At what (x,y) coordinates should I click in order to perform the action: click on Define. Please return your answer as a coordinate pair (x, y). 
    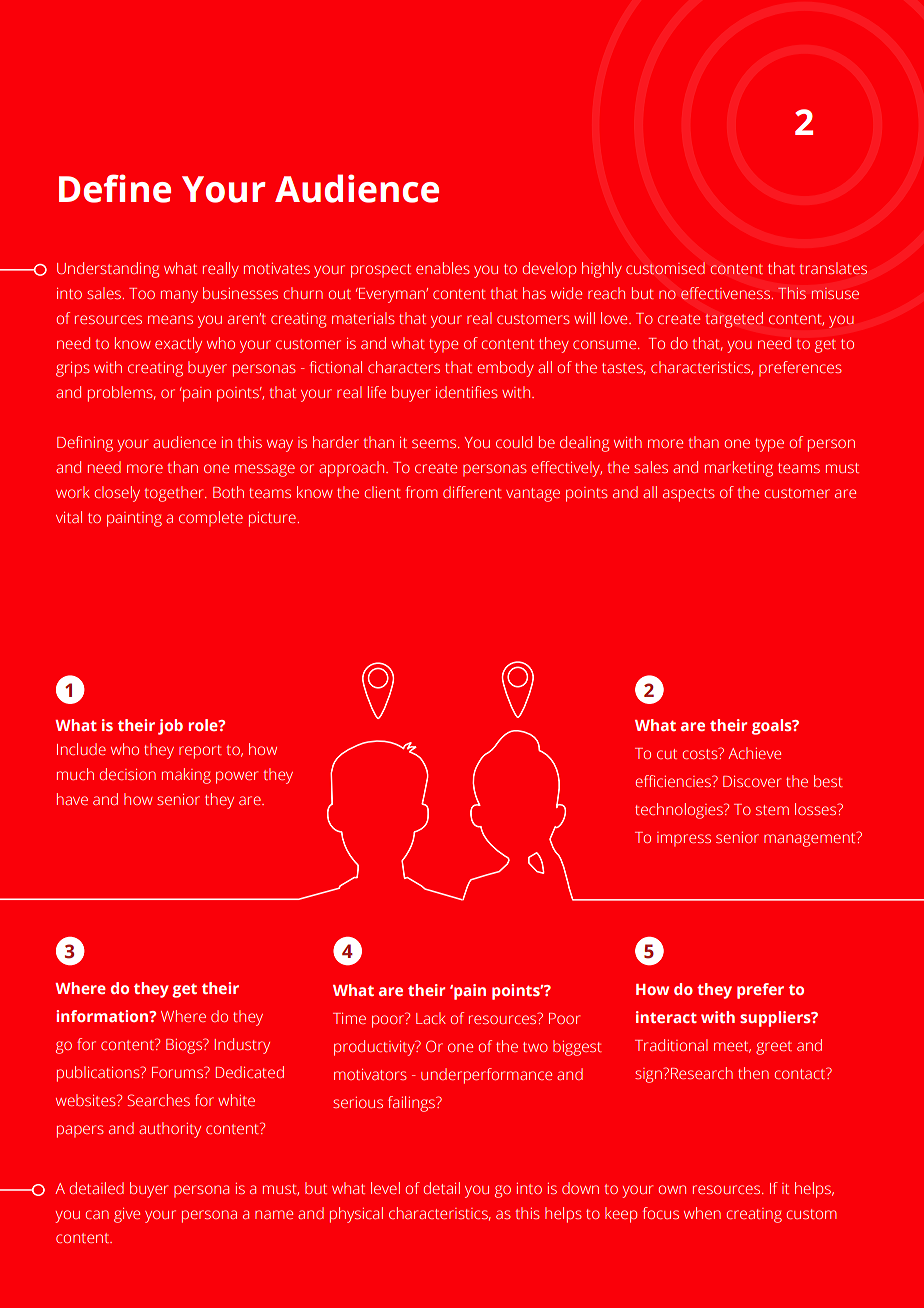
    Looking at the image, I should click on (115, 188).
